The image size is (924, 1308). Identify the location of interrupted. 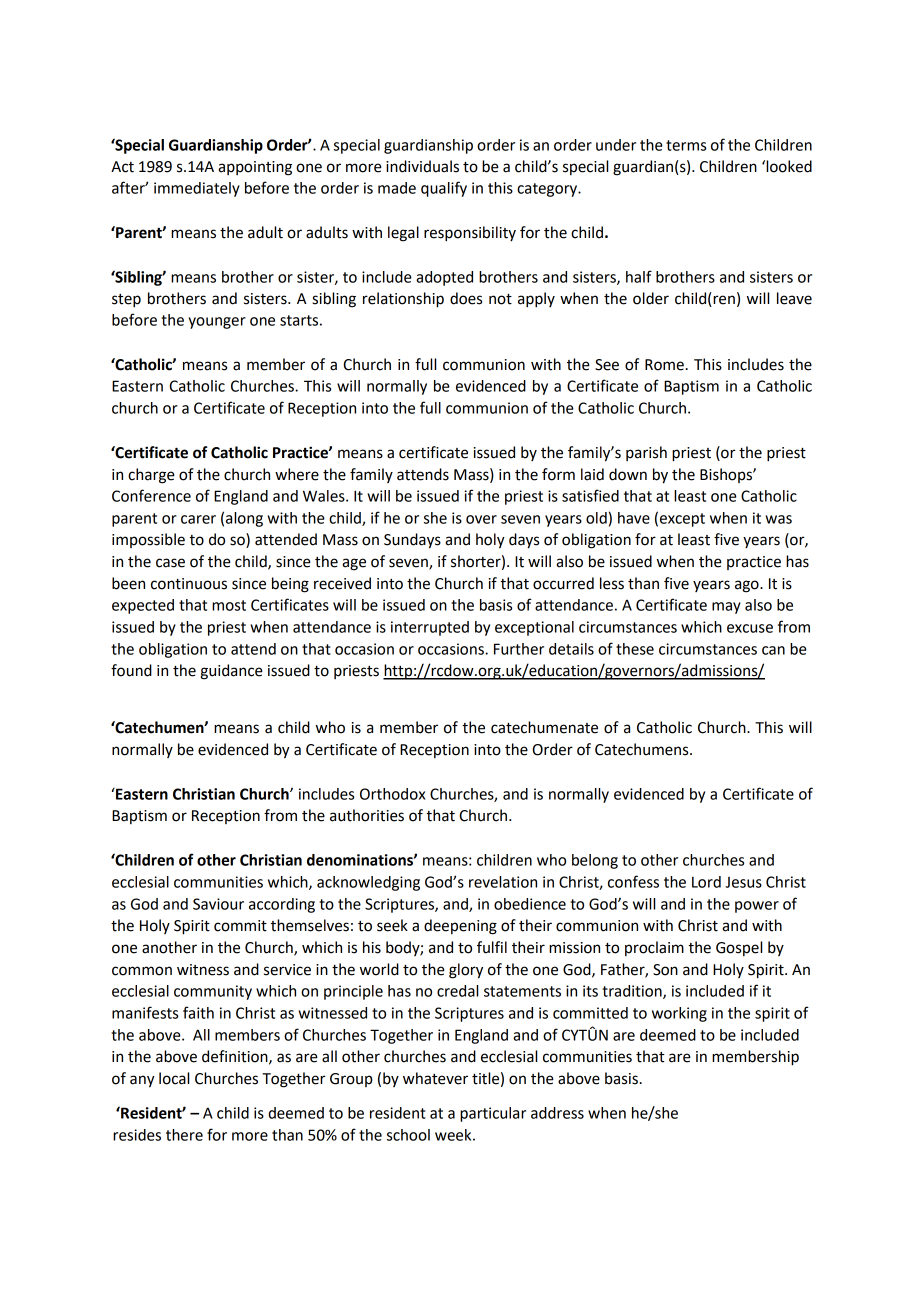
(430, 628).
